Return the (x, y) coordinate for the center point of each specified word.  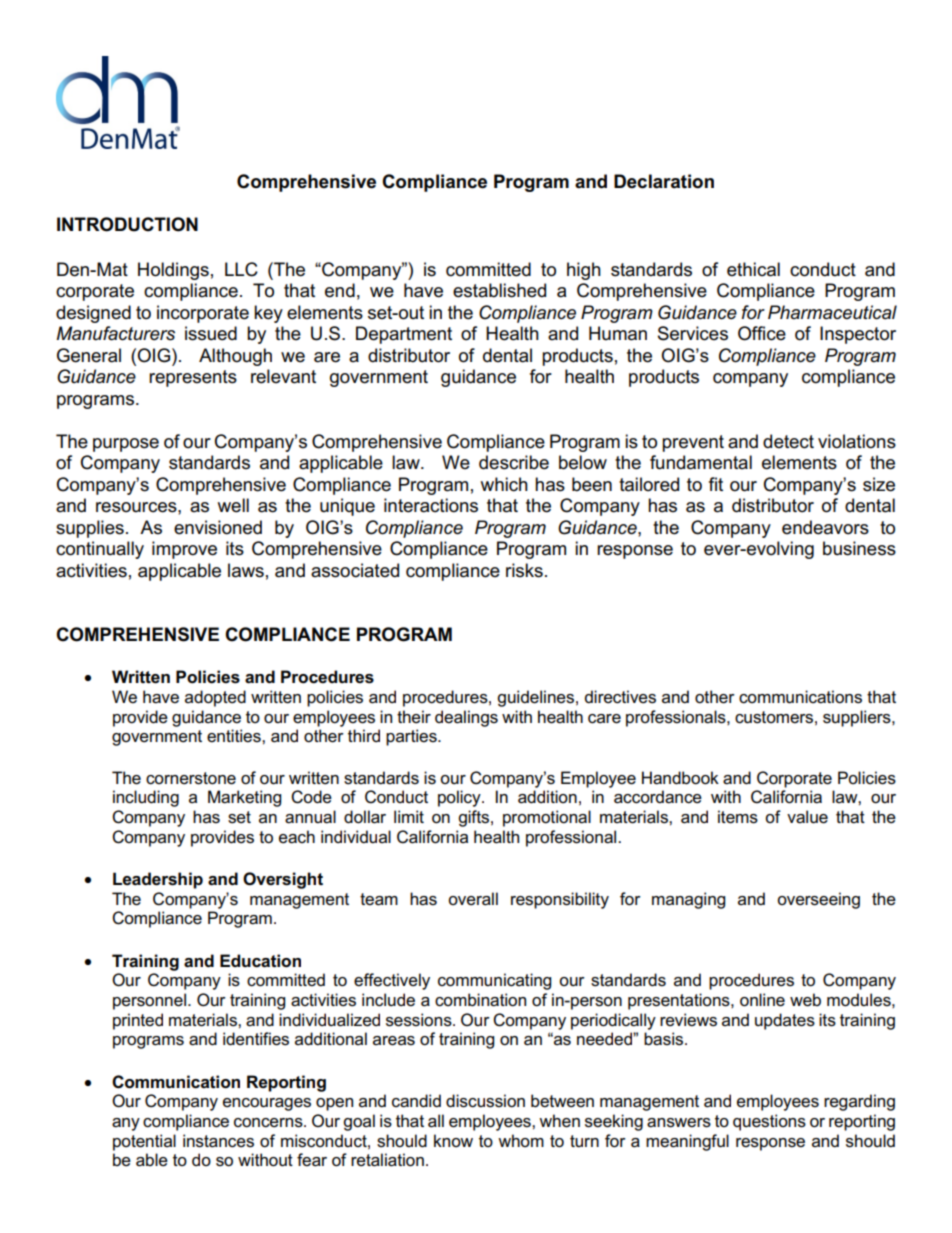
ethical (753, 269)
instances (218, 1141)
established (499, 290)
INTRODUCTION (127, 224)
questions (769, 1122)
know (453, 1140)
